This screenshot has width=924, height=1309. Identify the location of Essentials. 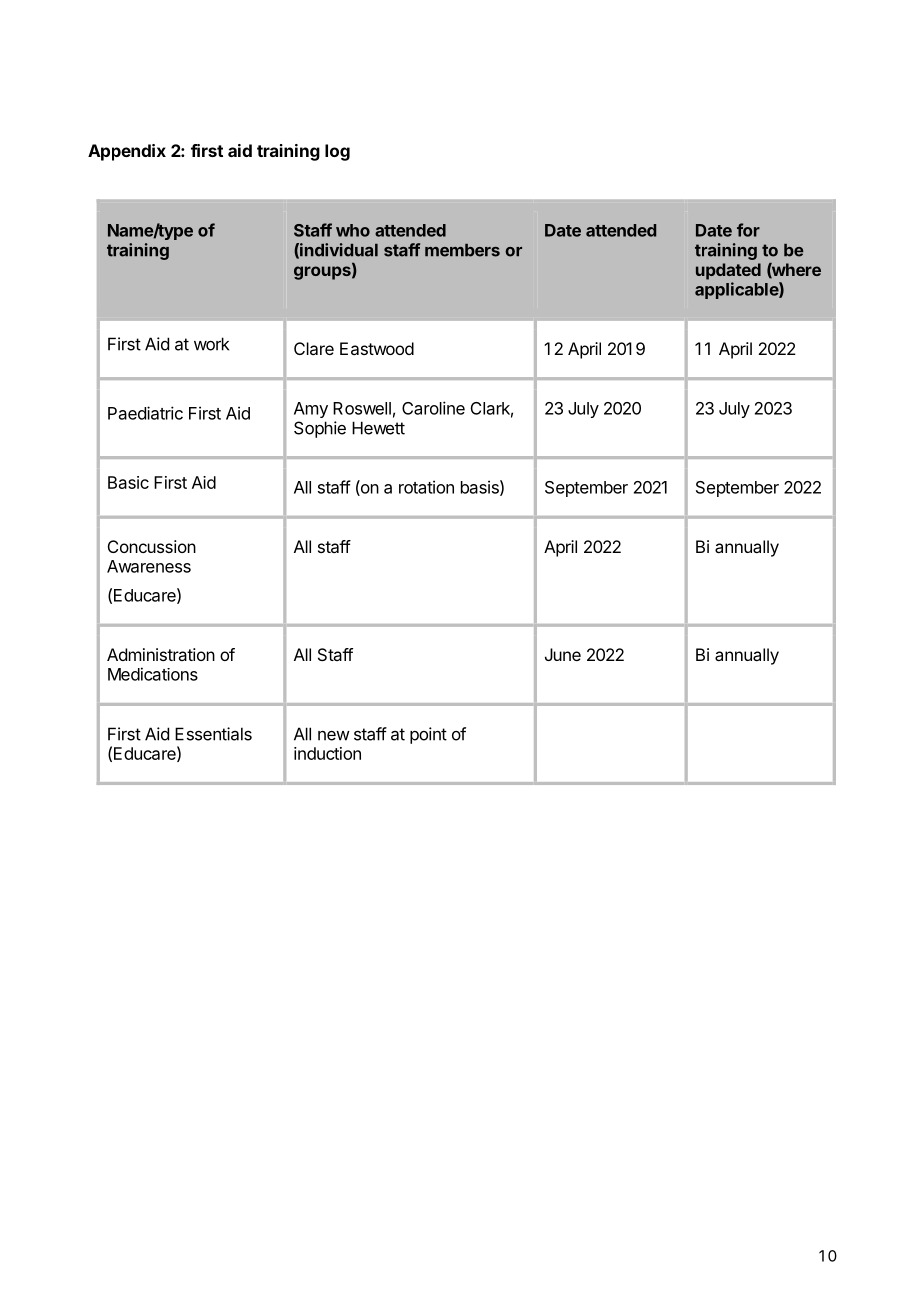
(213, 734).
